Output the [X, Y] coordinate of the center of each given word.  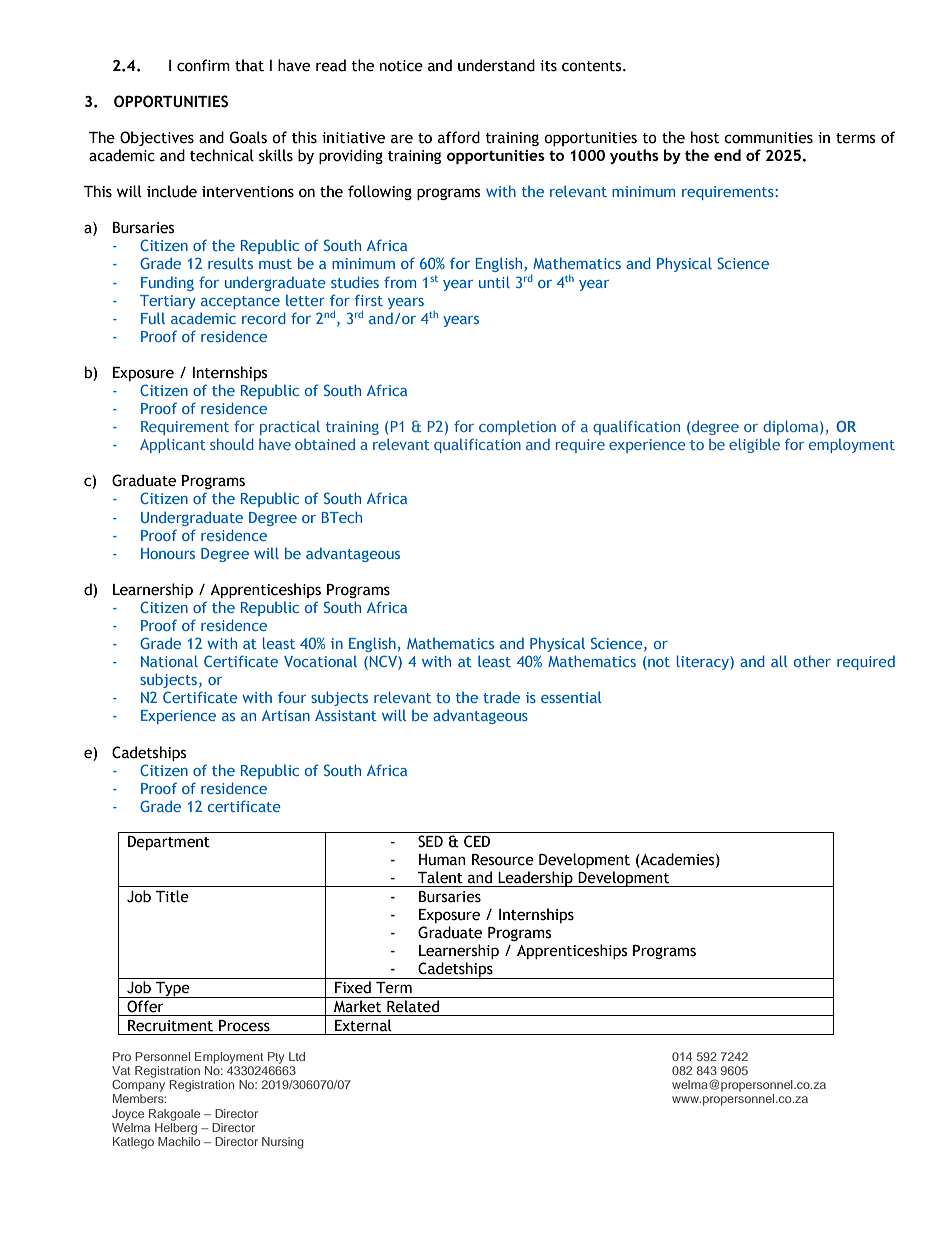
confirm [203, 65]
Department [169, 843]
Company [138, 1084]
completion [517, 427]
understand [496, 65]
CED [477, 841]
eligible [754, 445]
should [231, 444]
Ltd [297, 1056]
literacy [704, 662]
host [705, 137]
